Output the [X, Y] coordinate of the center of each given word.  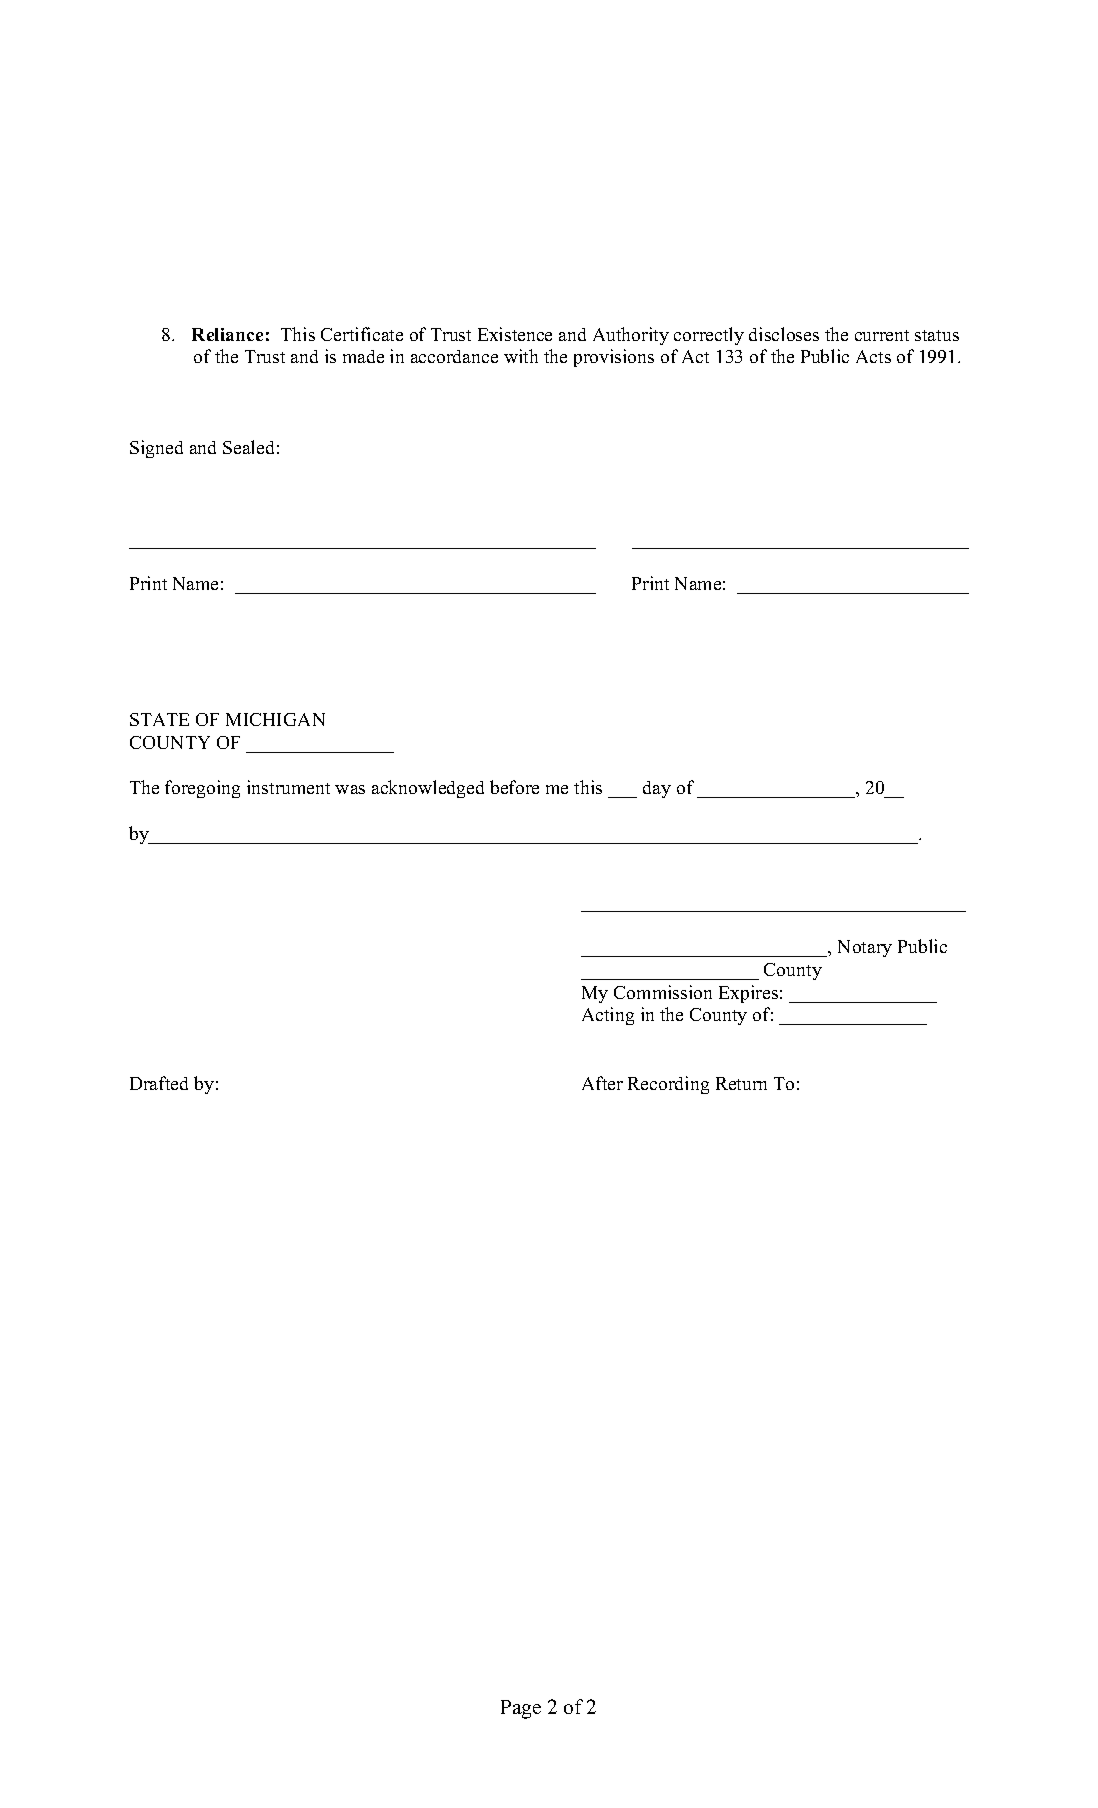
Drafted [159, 1083]
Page [521, 1709]
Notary [865, 948]
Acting [608, 1016]
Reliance [227, 334]
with [521, 356]
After [602, 1083]
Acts [873, 356]
